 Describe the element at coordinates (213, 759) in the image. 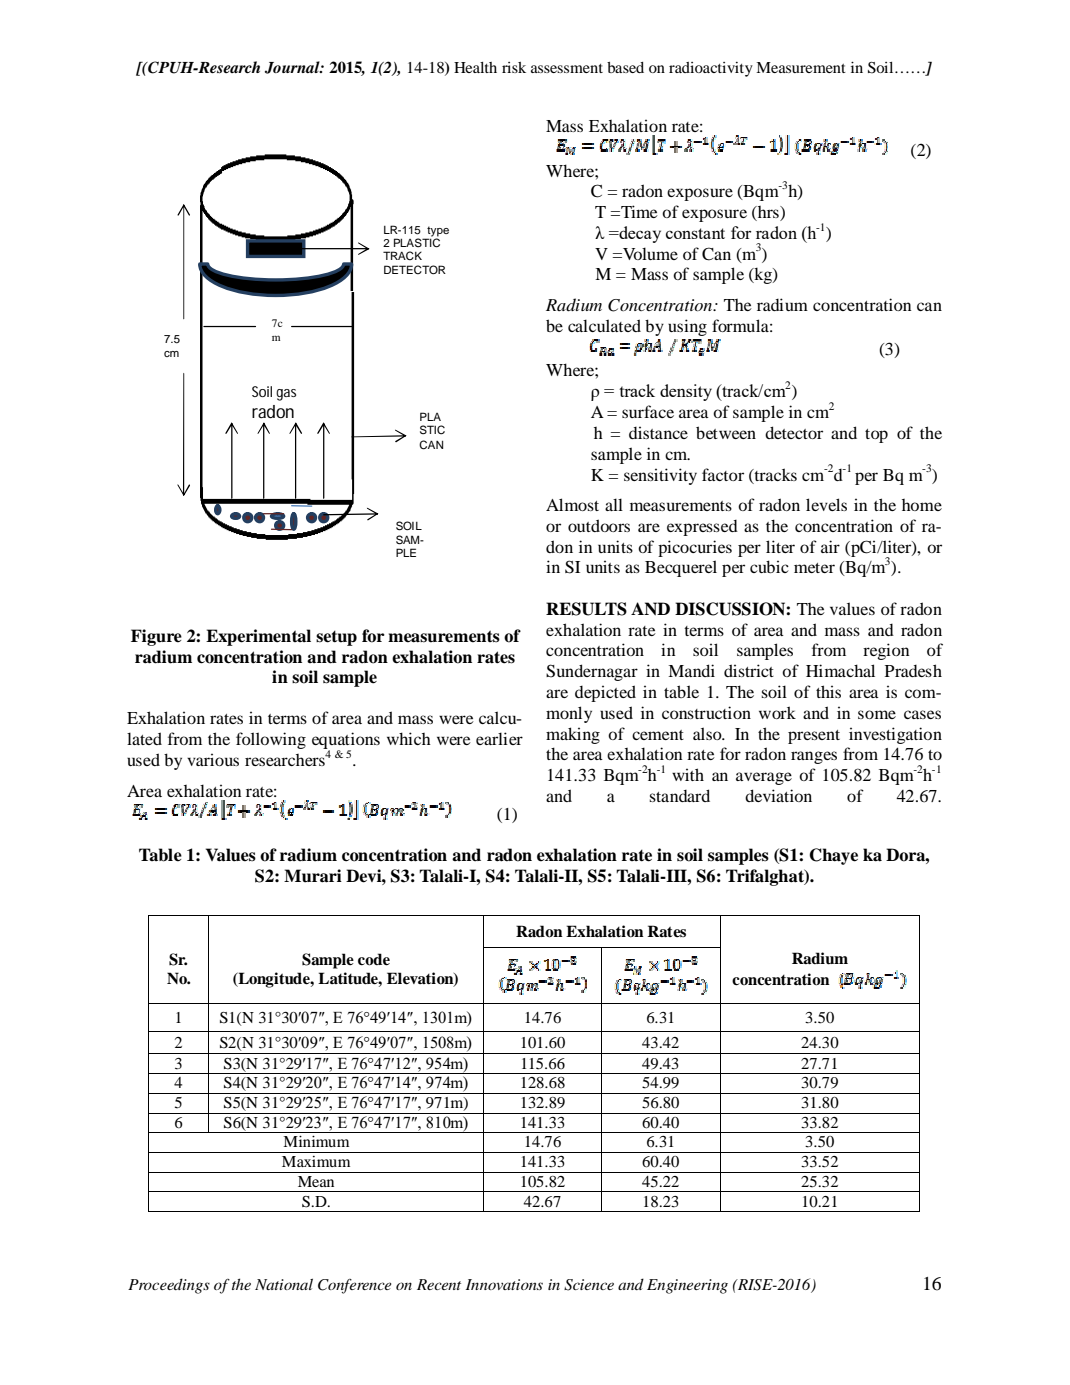

I see `various` at that location.
